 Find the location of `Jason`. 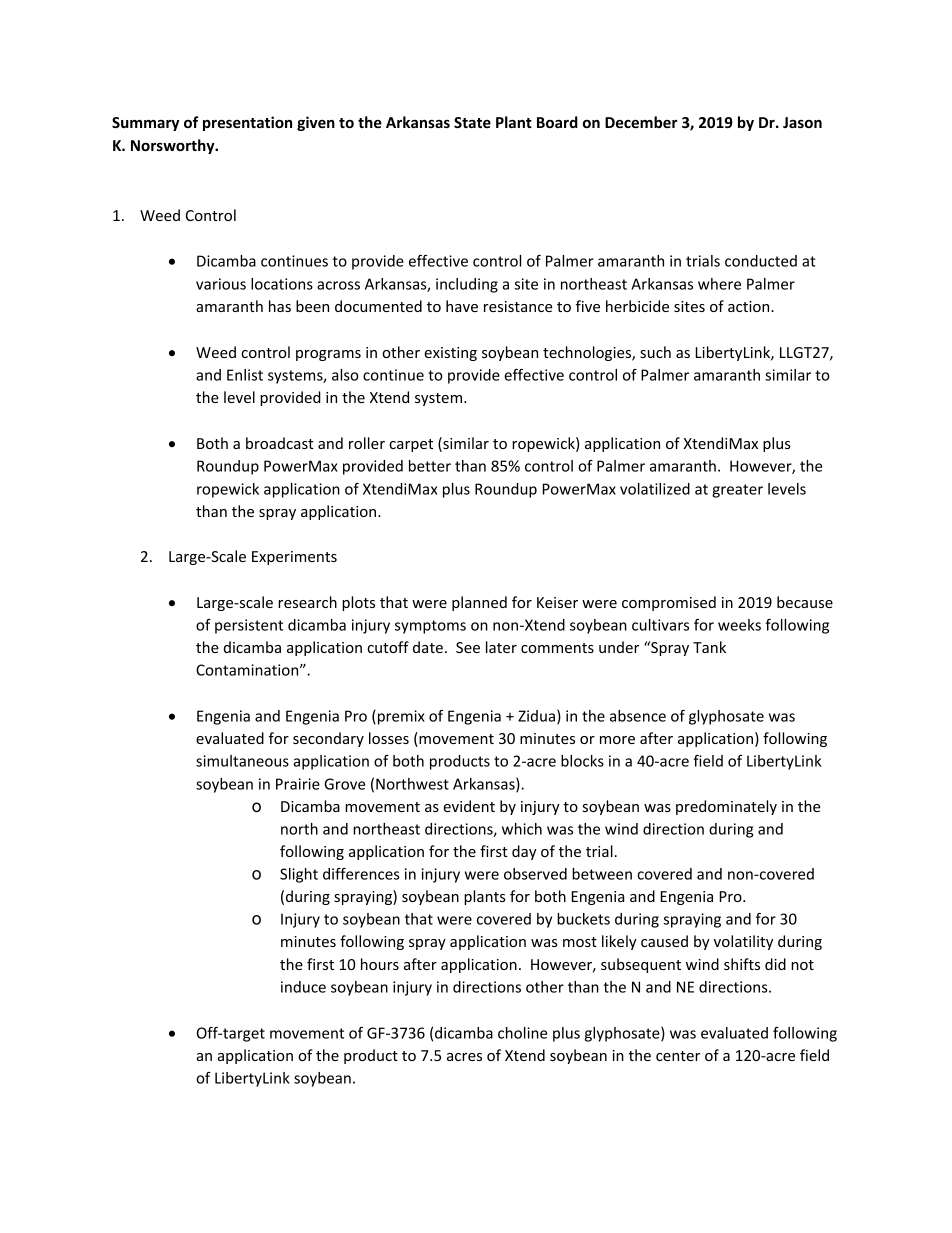

Jason is located at coordinates (802, 122).
